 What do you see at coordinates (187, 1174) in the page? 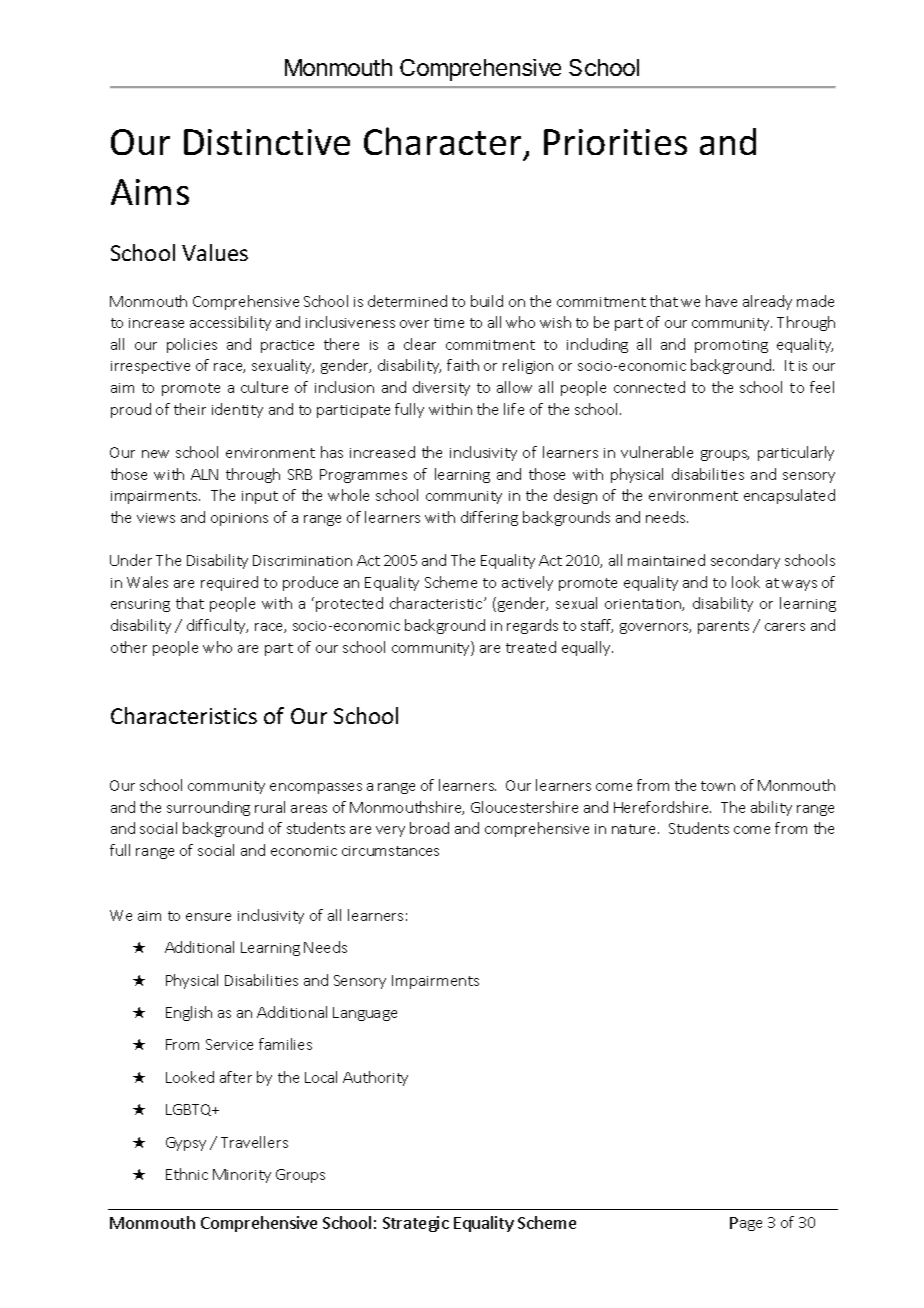
I see `Ethnic` at bounding box center [187, 1174].
